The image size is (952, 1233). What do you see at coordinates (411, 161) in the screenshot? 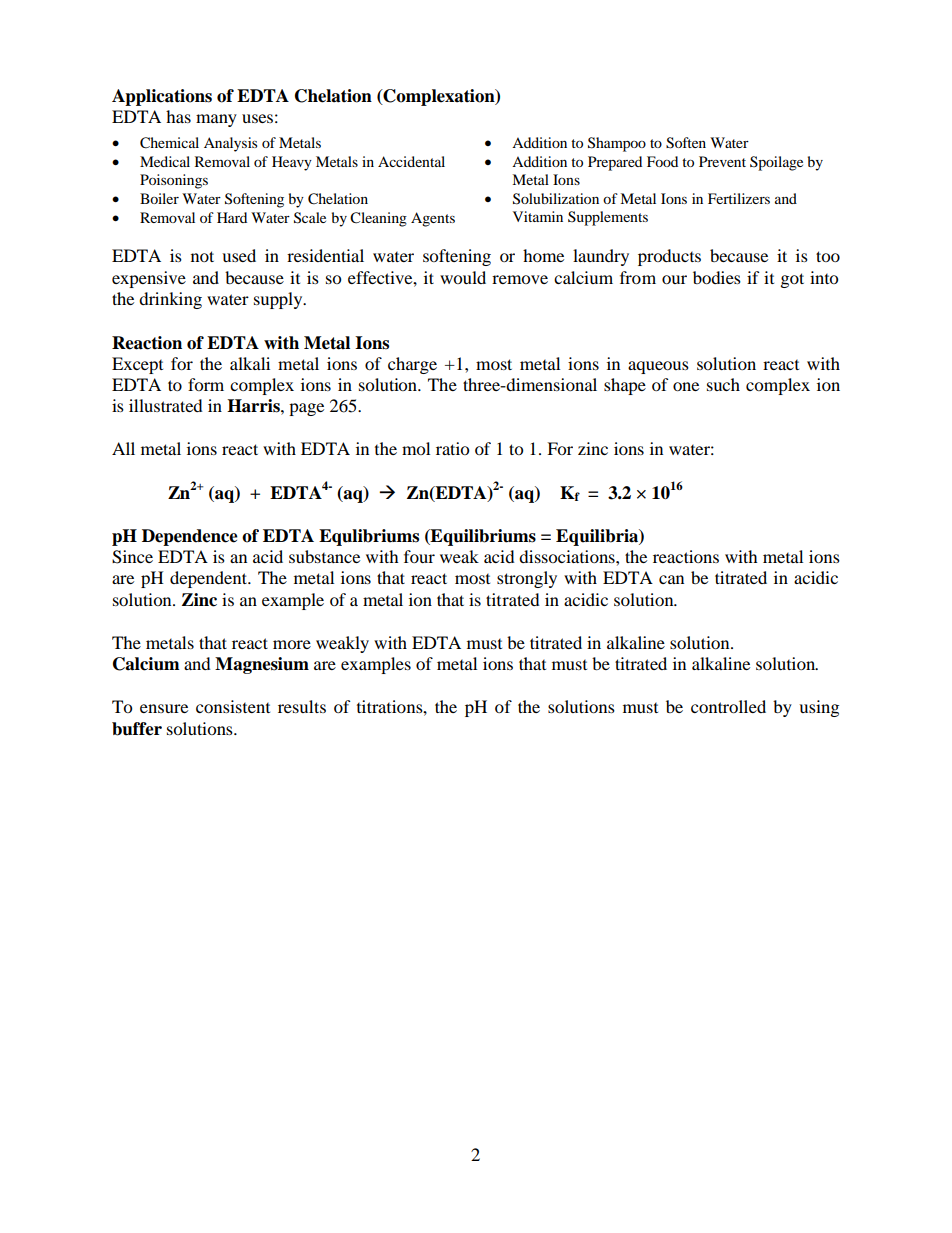
I see `Accidental` at bounding box center [411, 161].
